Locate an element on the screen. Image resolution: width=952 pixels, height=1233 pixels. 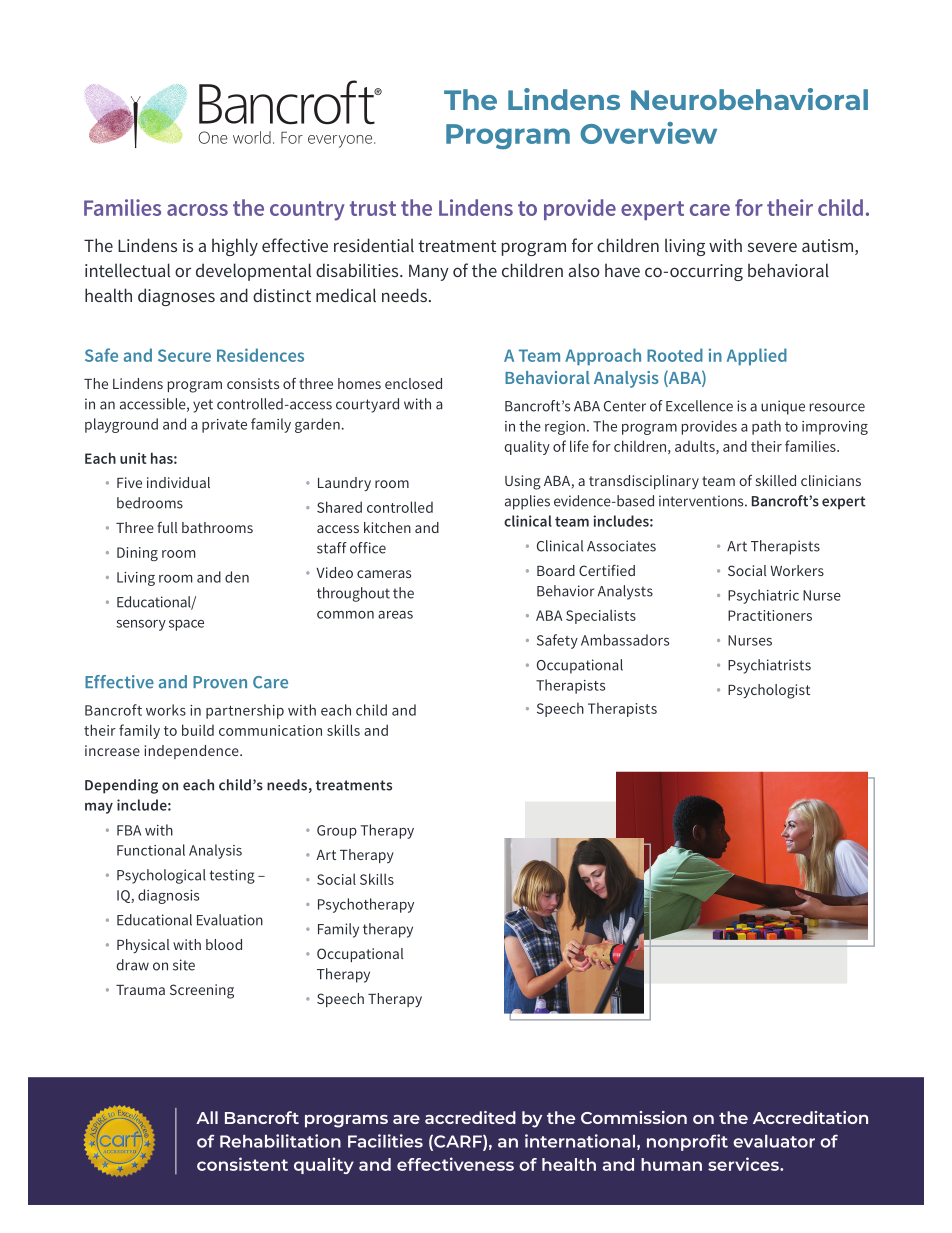
skilled is located at coordinates (776, 480).
